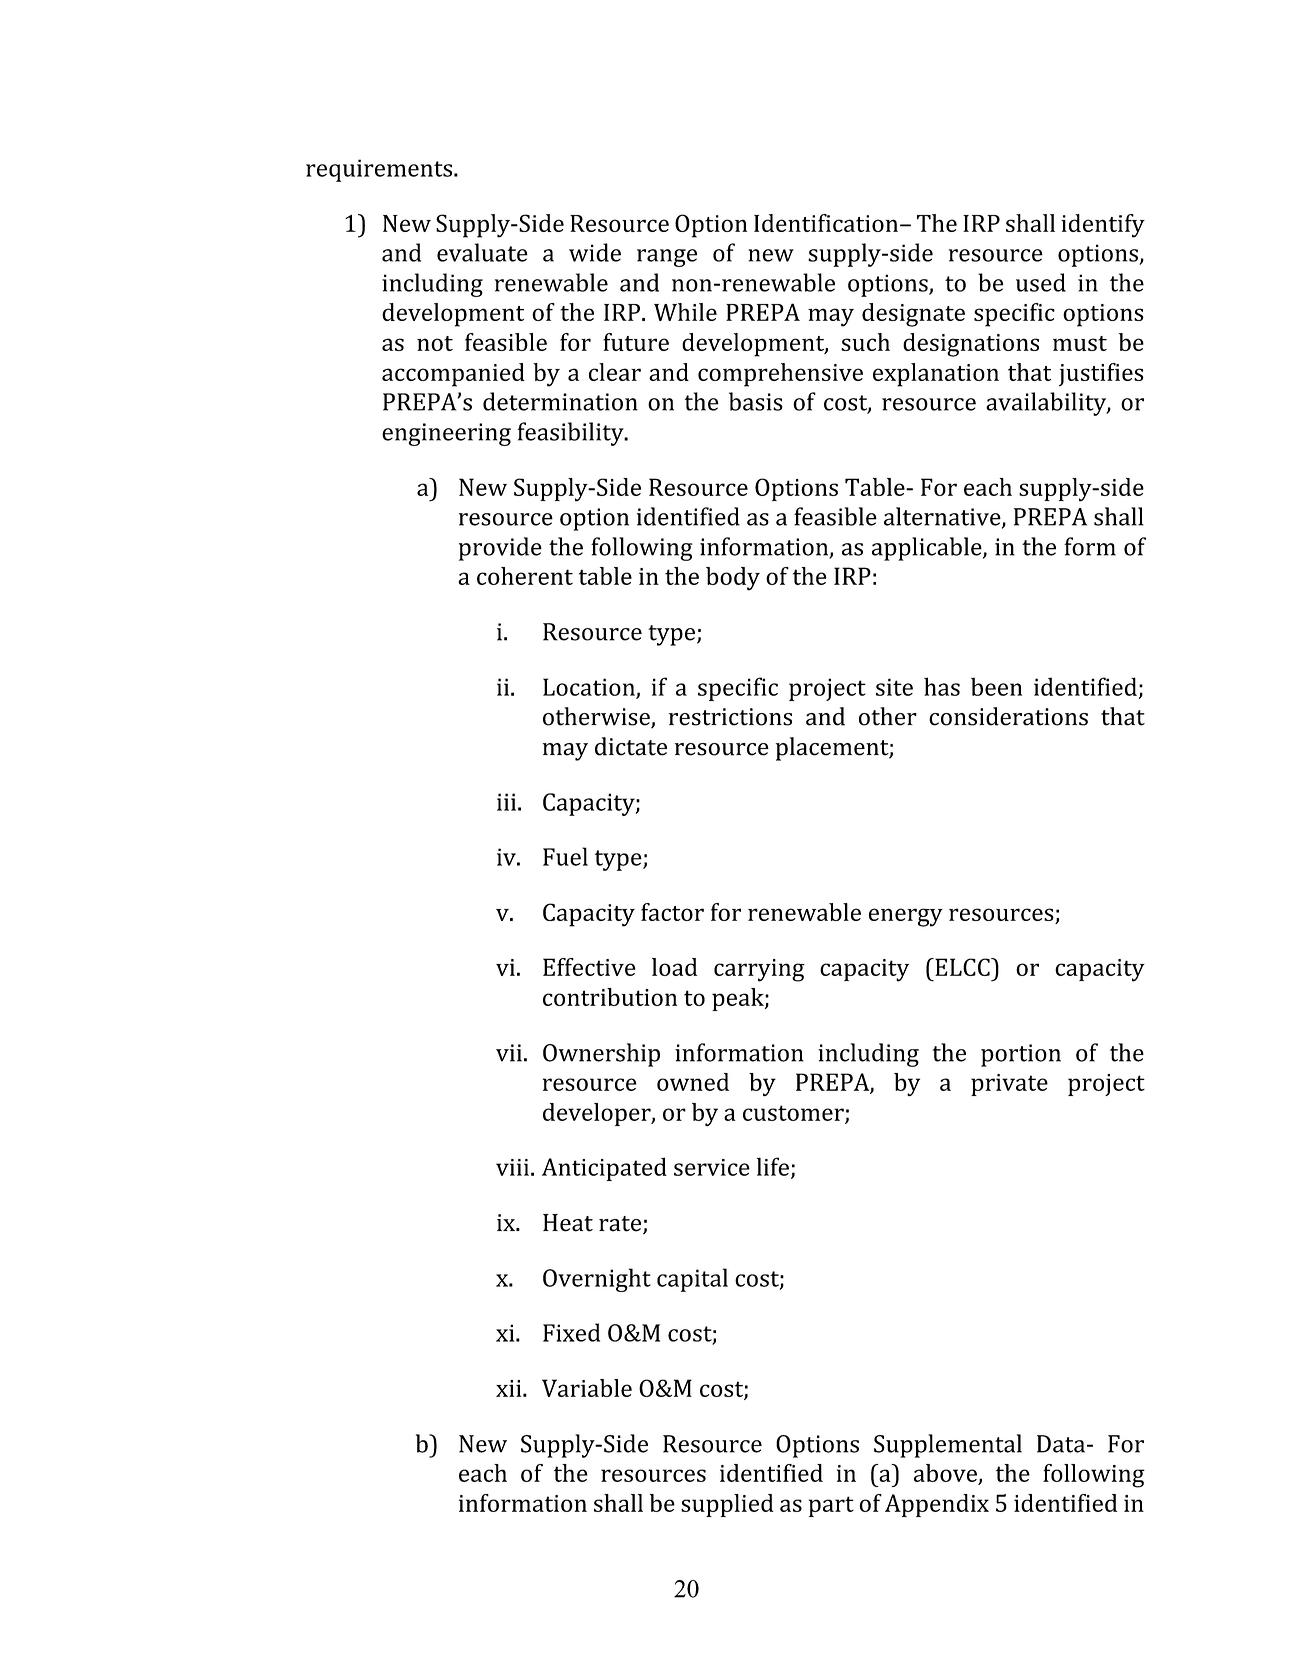  What do you see at coordinates (510, 1388) in the screenshot?
I see `xii` at bounding box center [510, 1388].
